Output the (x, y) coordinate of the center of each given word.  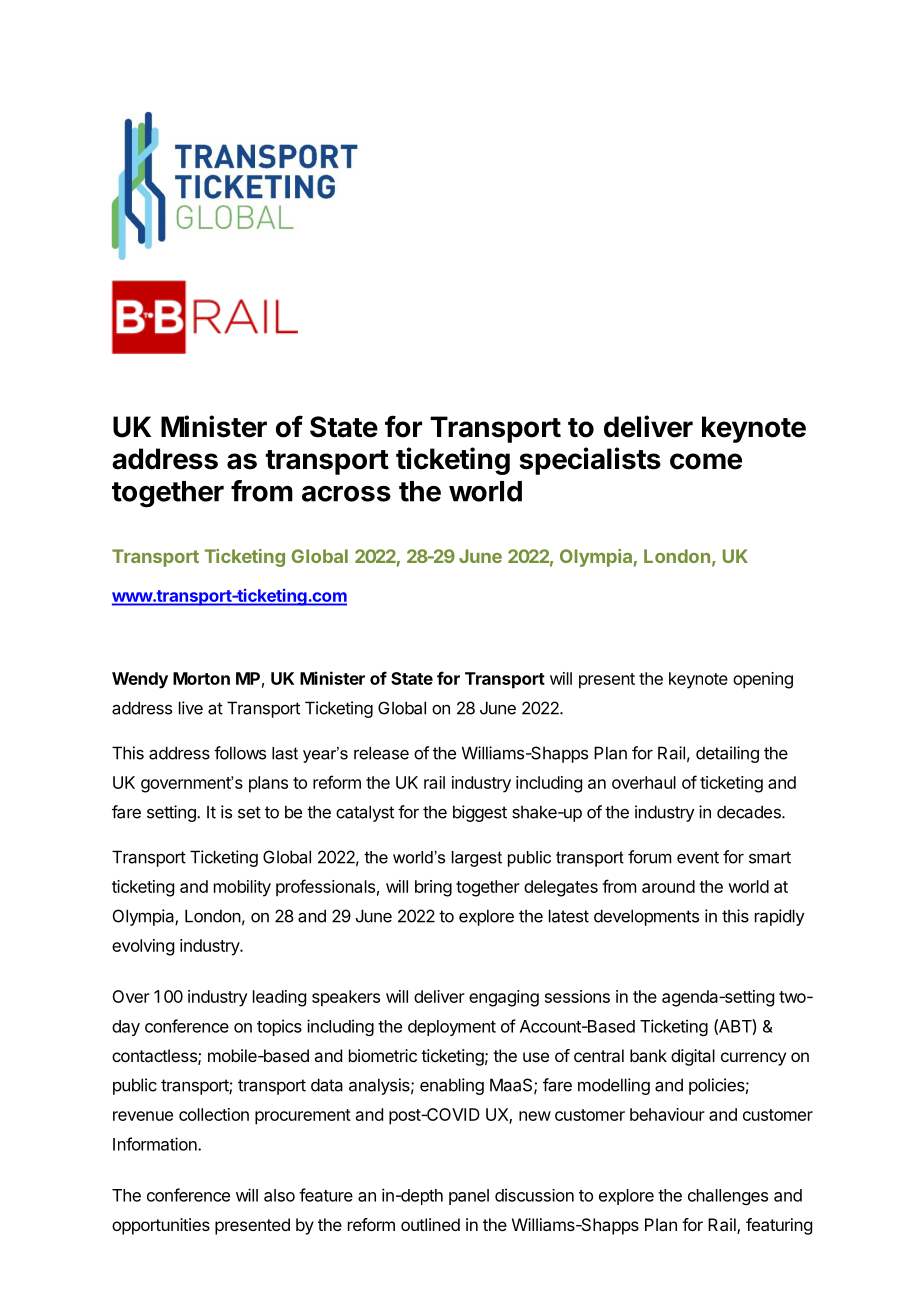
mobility (242, 888)
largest (477, 859)
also (279, 1195)
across (346, 494)
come (706, 461)
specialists (590, 461)
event (698, 857)
